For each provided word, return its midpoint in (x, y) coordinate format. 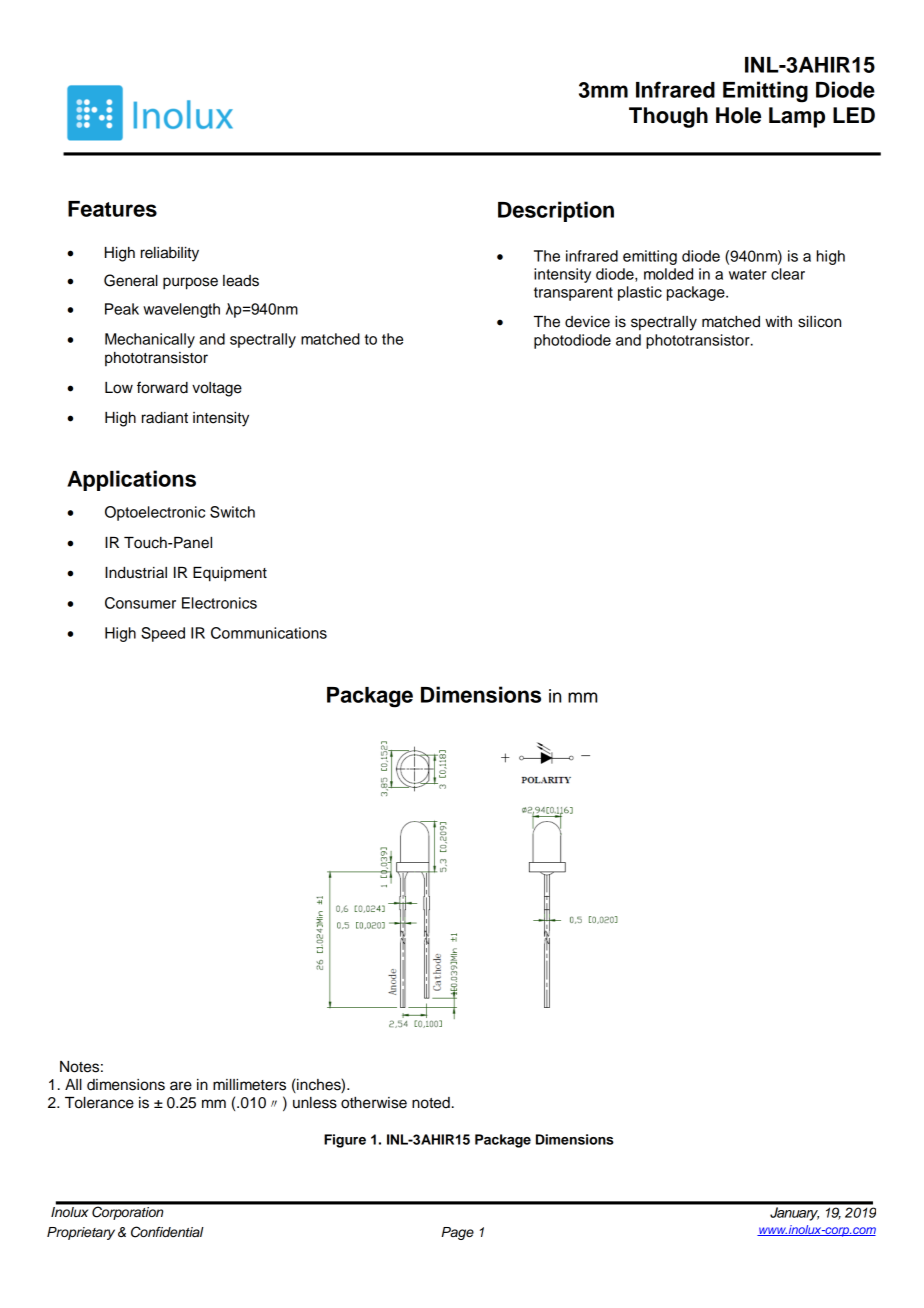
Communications (269, 633)
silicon (819, 322)
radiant (165, 418)
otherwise (374, 1103)
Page (457, 1233)
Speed (163, 634)
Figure (345, 1141)
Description (556, 211)
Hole (738, 115)
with (778, 321)
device (587, 322)
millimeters (249, 1085)
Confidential (167, 1232)
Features (112, 209)
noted (431, 1103)
